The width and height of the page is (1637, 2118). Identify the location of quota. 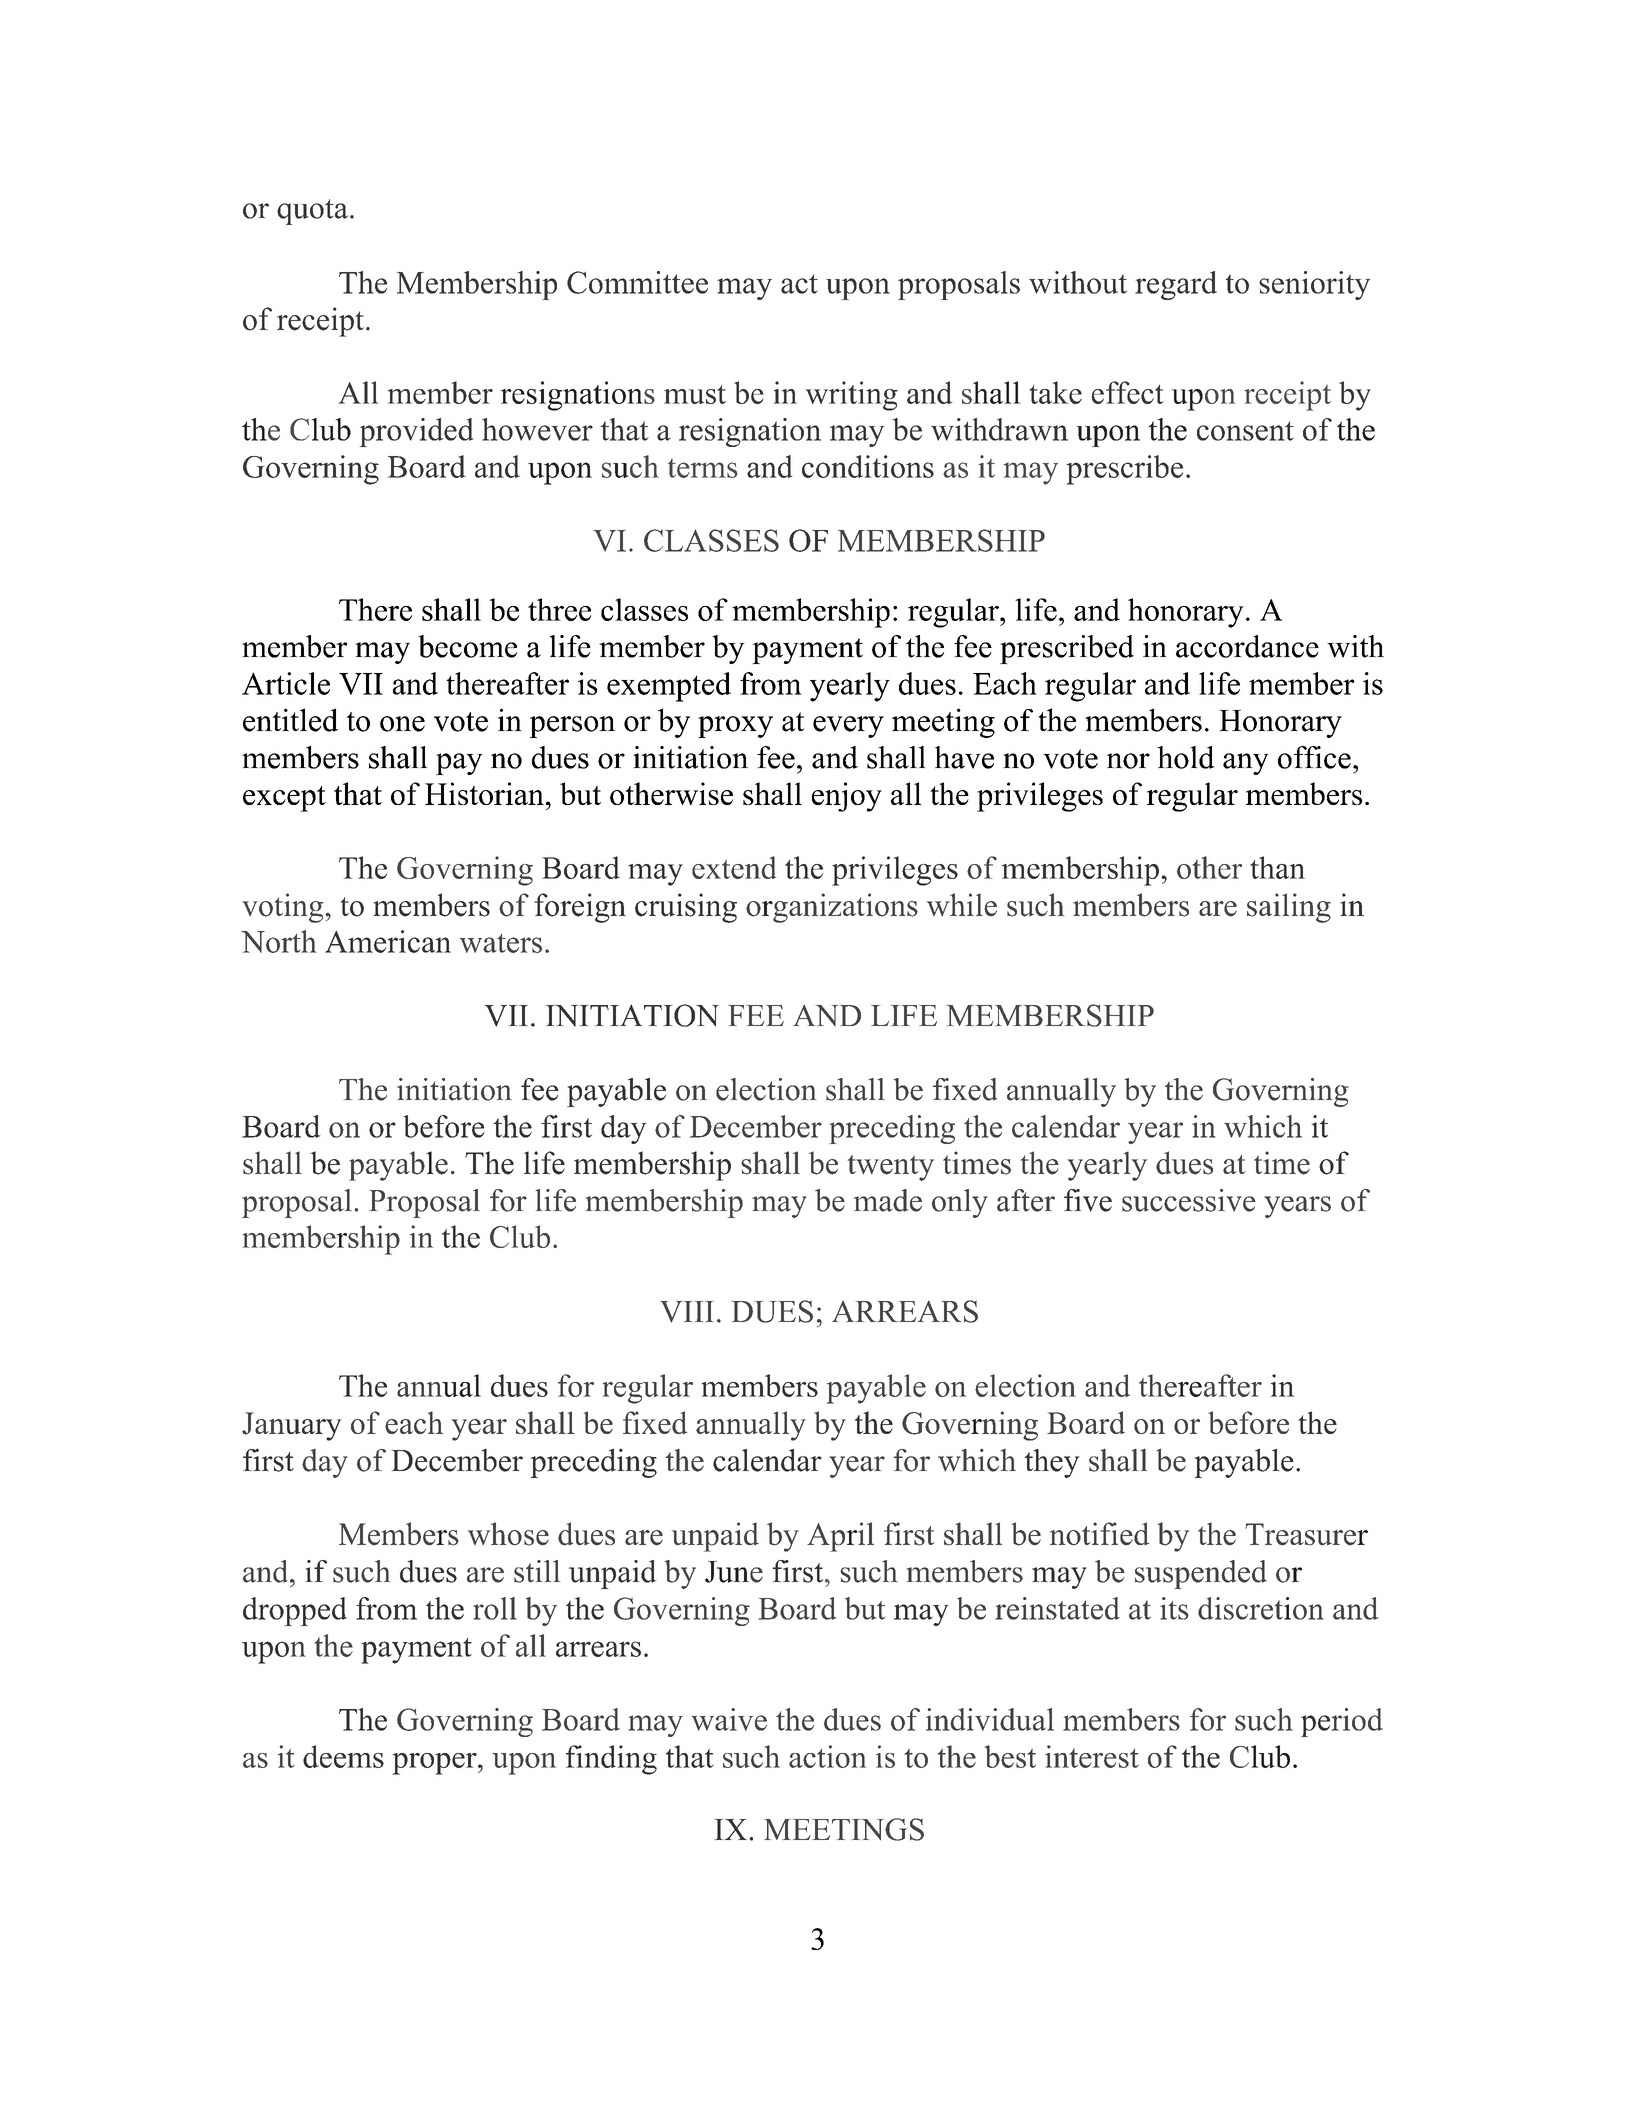
(312, 212).
